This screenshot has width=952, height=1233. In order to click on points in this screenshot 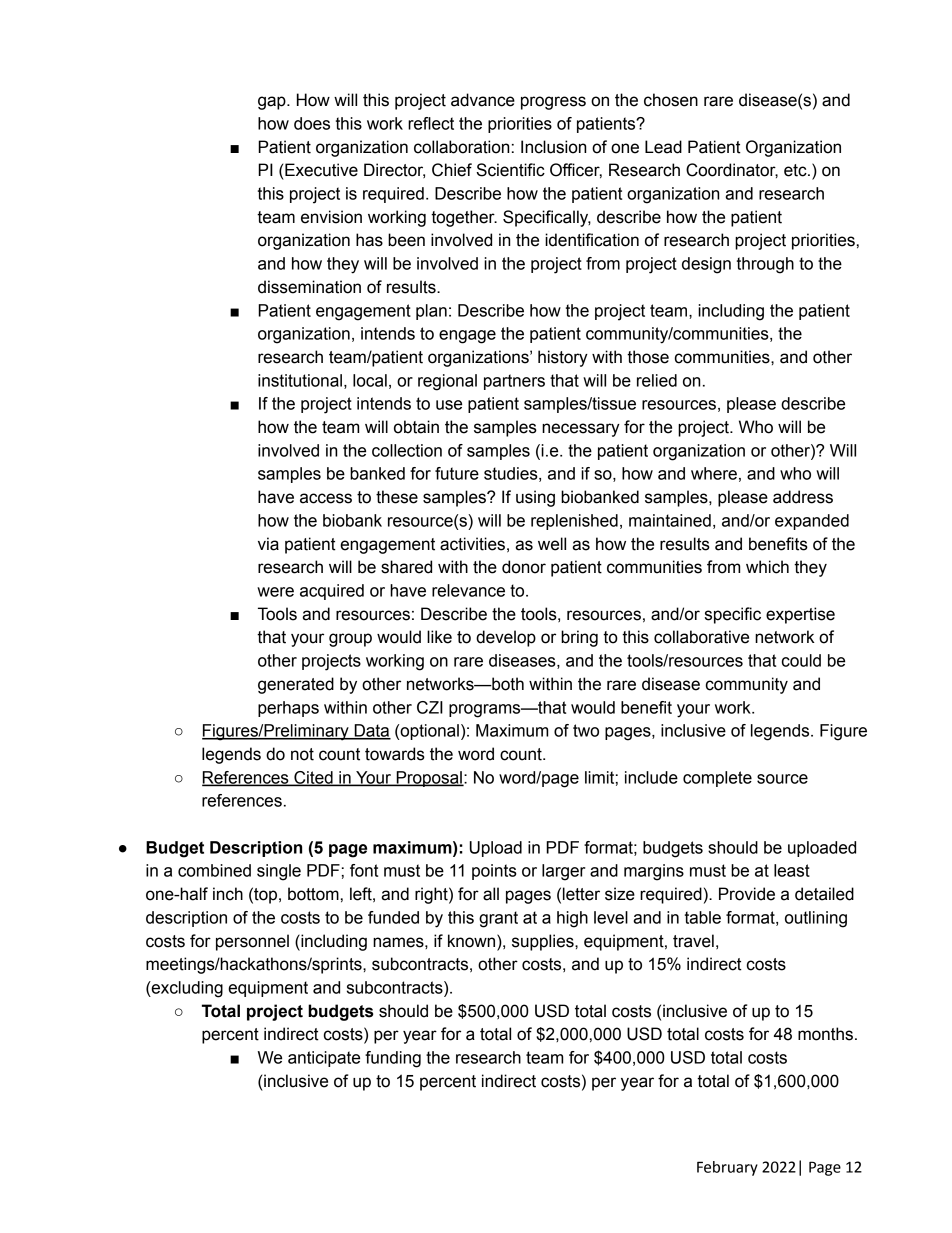, I will do `click(494, 872)`.
